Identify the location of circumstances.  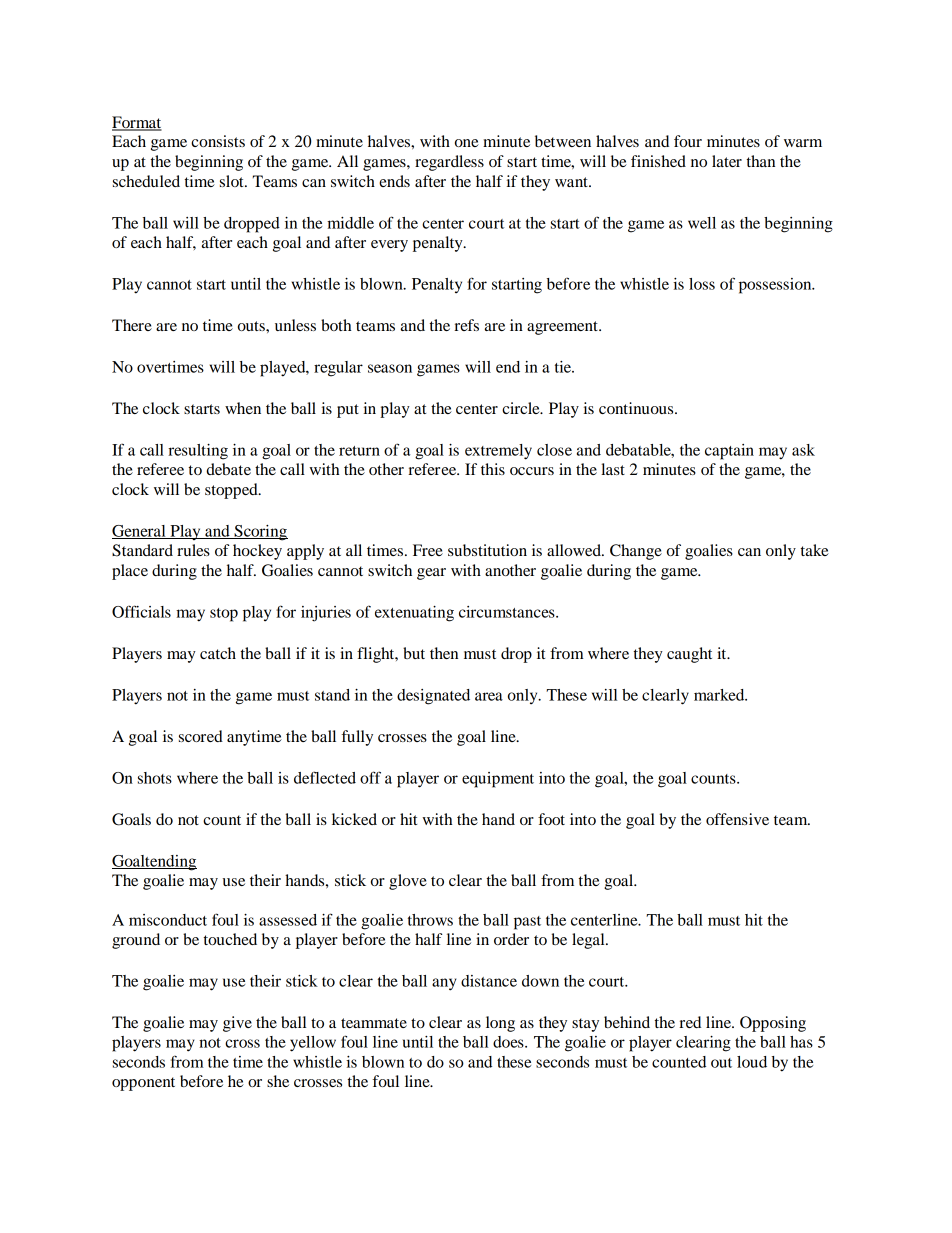
(508, 612).
